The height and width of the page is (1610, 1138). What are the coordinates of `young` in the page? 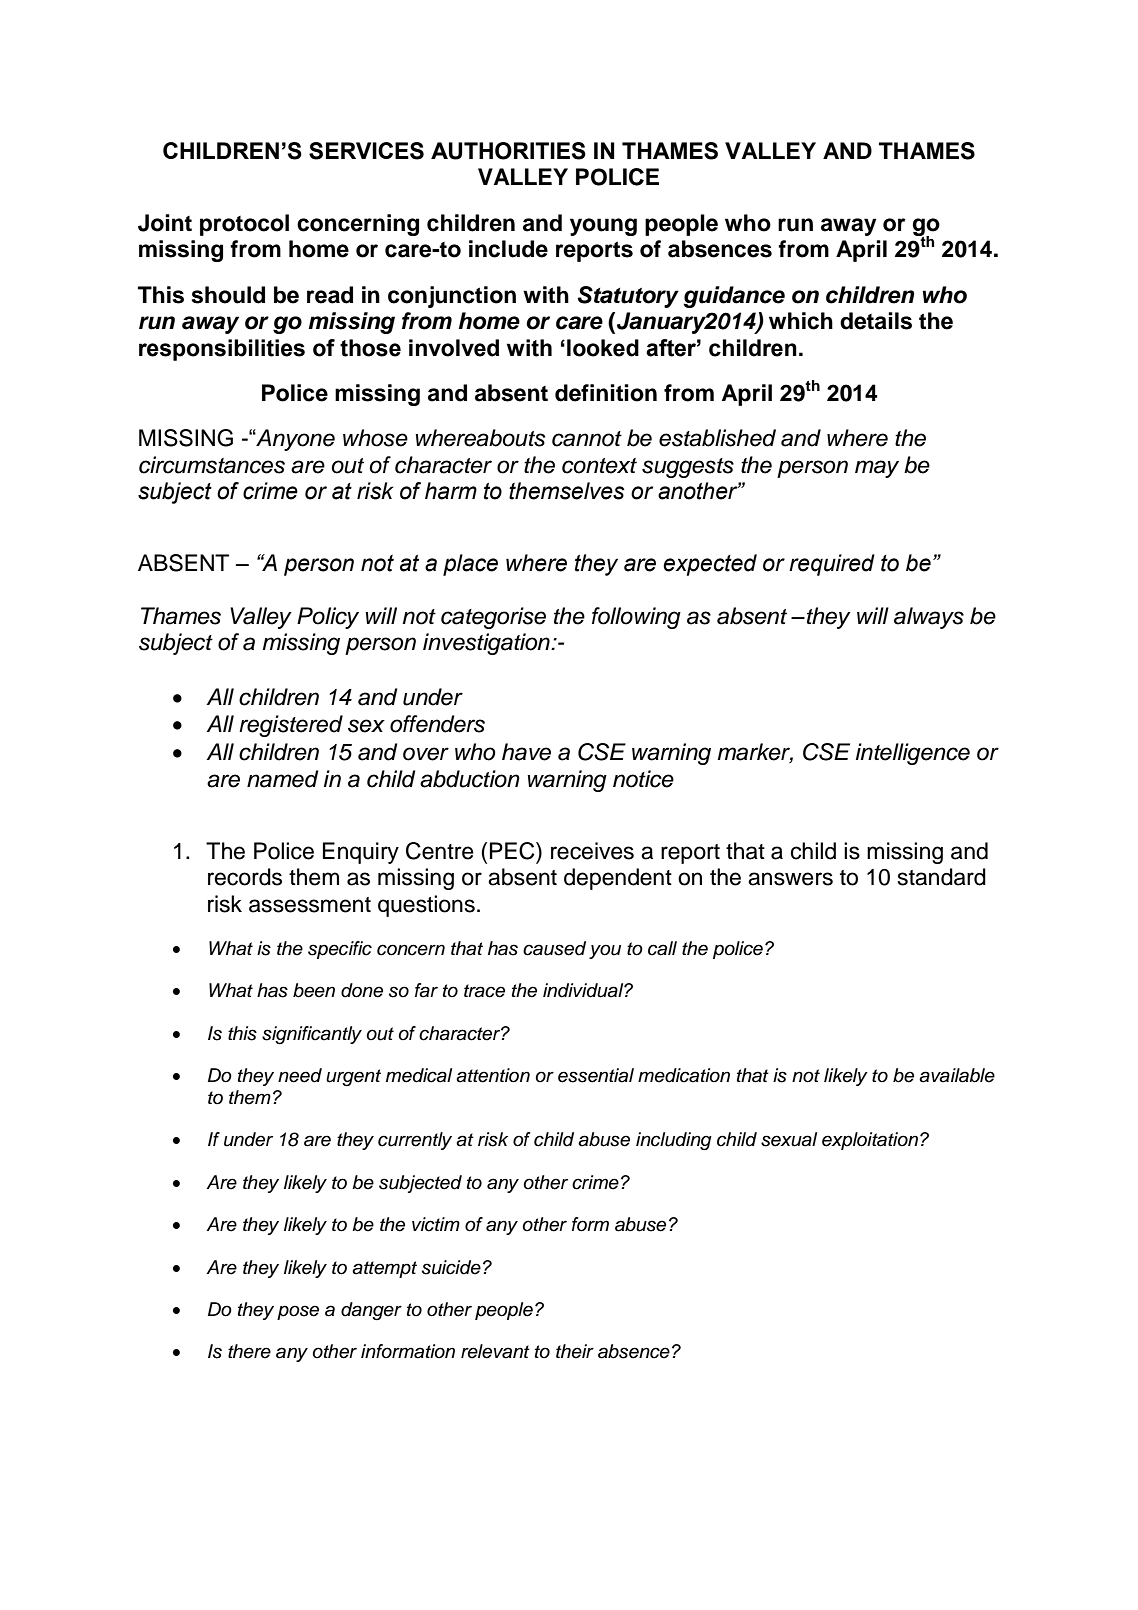 It's located at (603, 227).
